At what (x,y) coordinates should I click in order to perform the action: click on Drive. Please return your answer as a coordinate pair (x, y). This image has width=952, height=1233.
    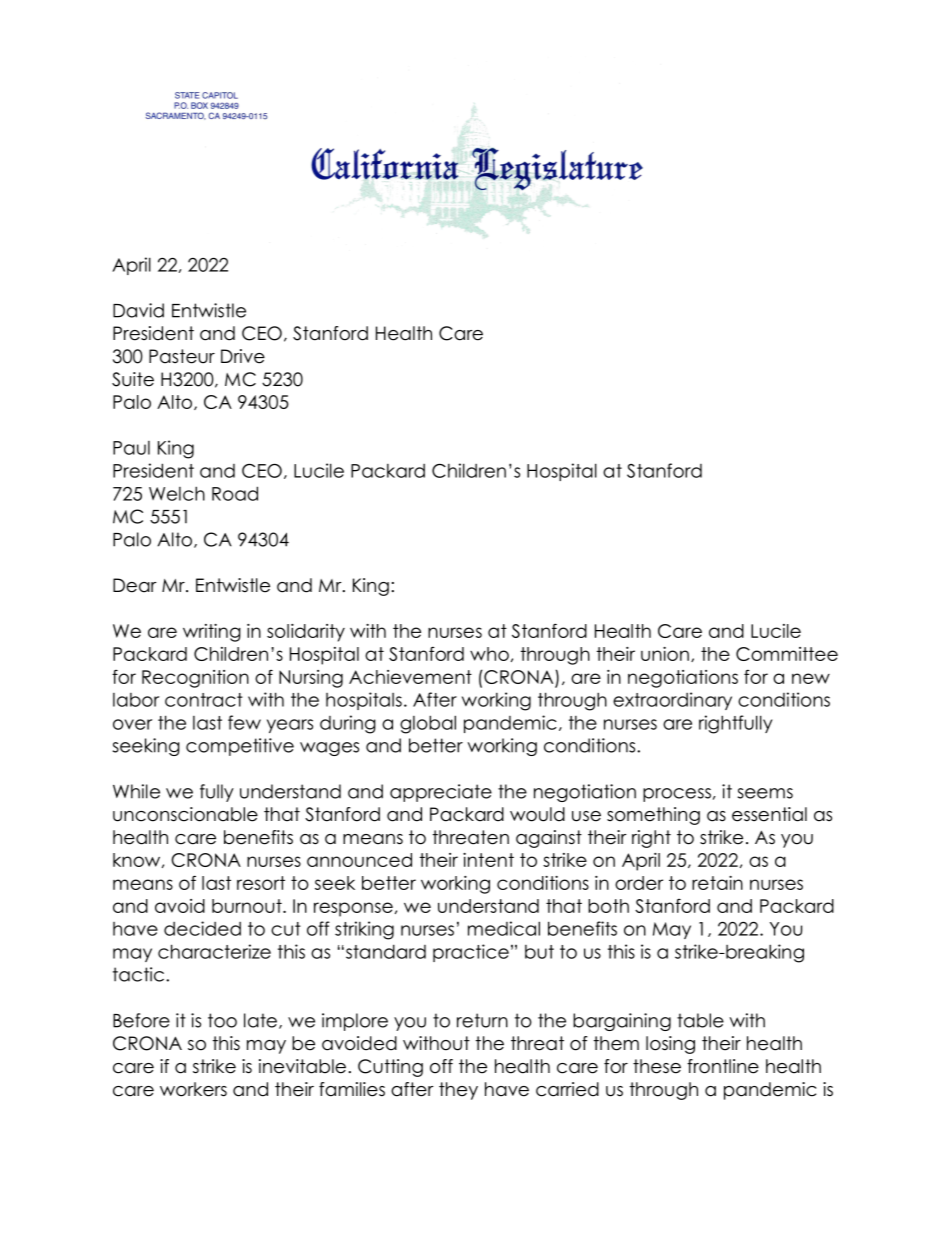
    Looking at the image, I should click on (243, 356).
